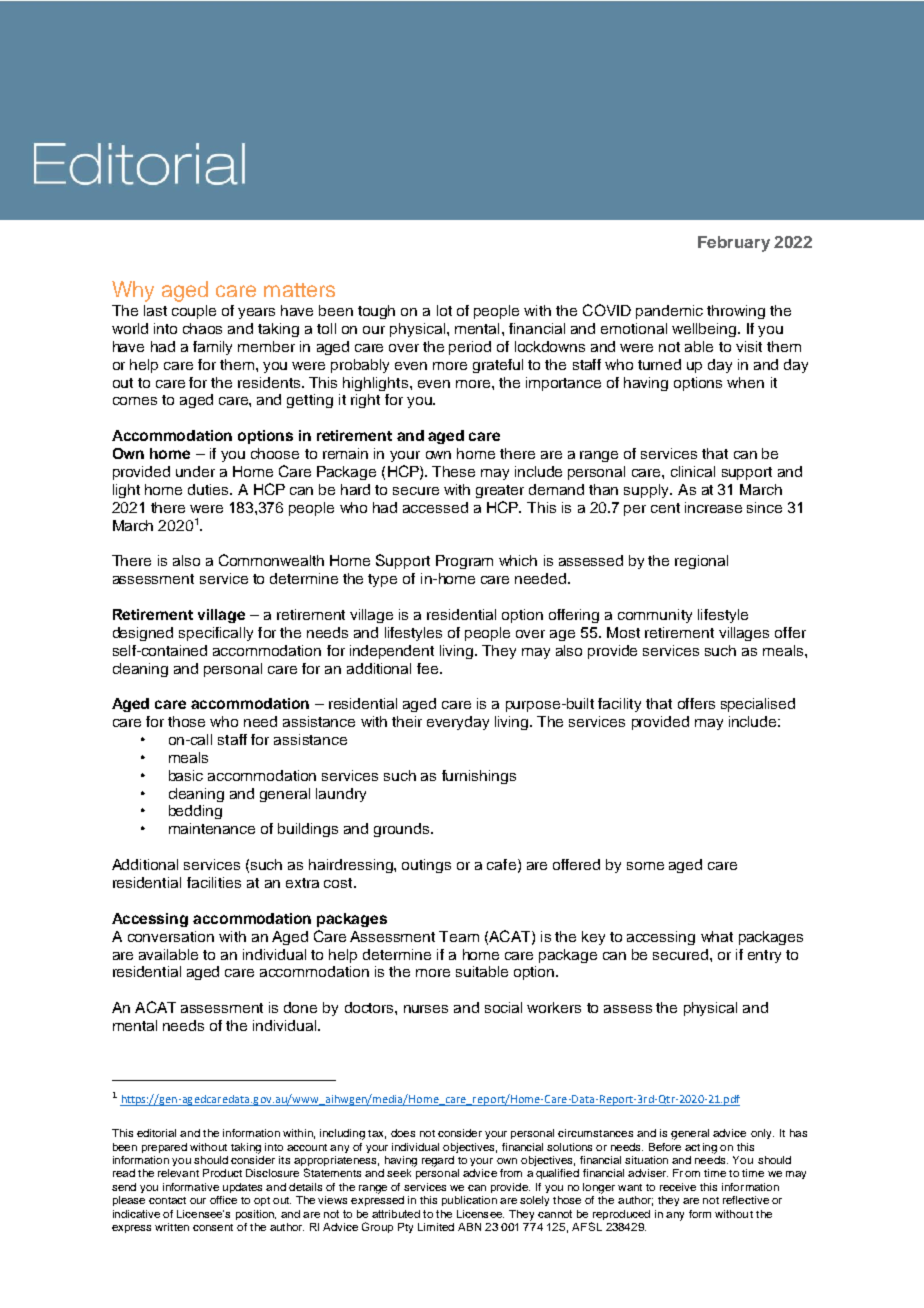 The width and height of the document is (924, 1308). What do you see at coordinates (734, 244) in the document?
I see `February` at bounding box center [734, 244].
